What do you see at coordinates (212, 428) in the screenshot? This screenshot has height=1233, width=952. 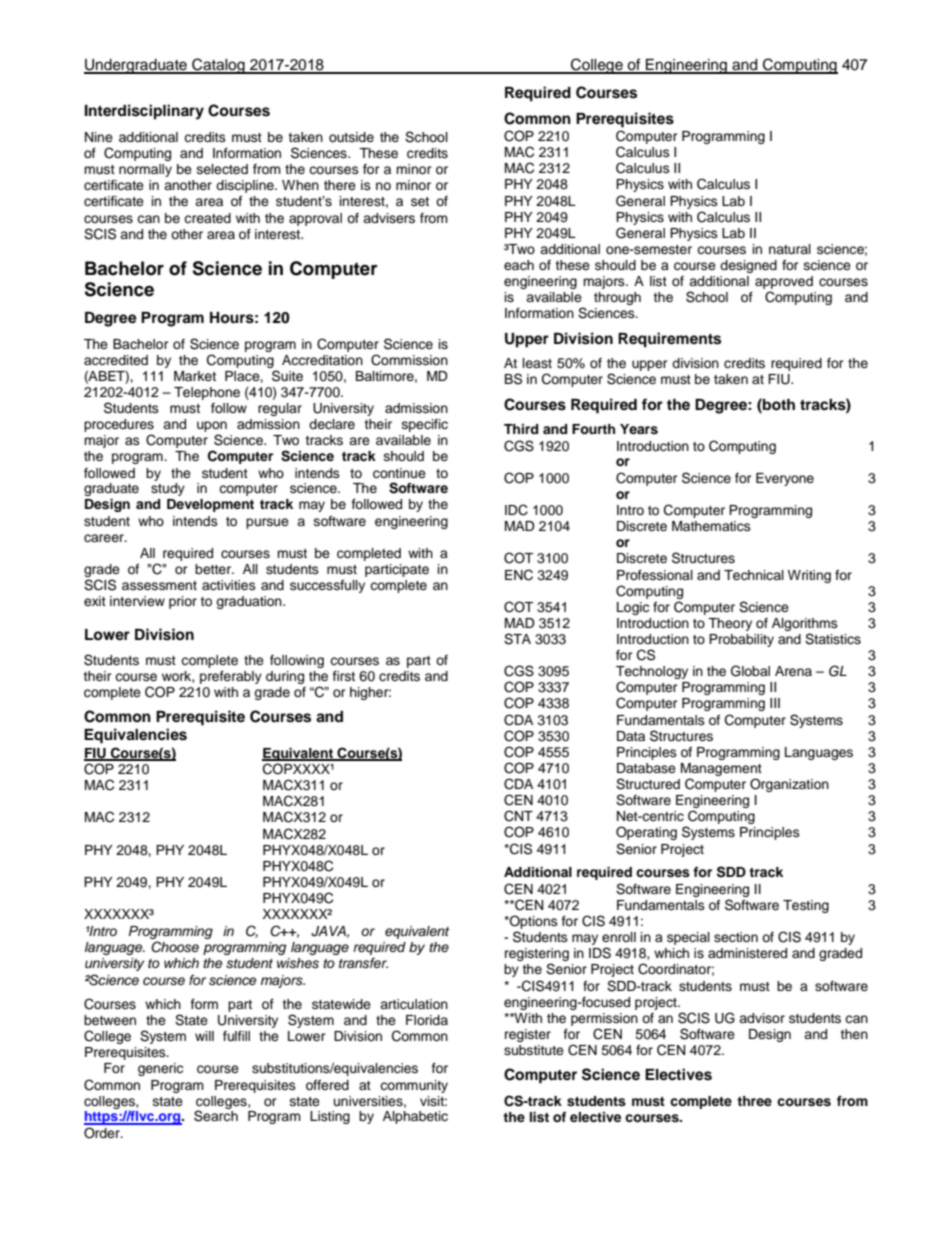 I see `upon` at bounding box center [212, 428].
